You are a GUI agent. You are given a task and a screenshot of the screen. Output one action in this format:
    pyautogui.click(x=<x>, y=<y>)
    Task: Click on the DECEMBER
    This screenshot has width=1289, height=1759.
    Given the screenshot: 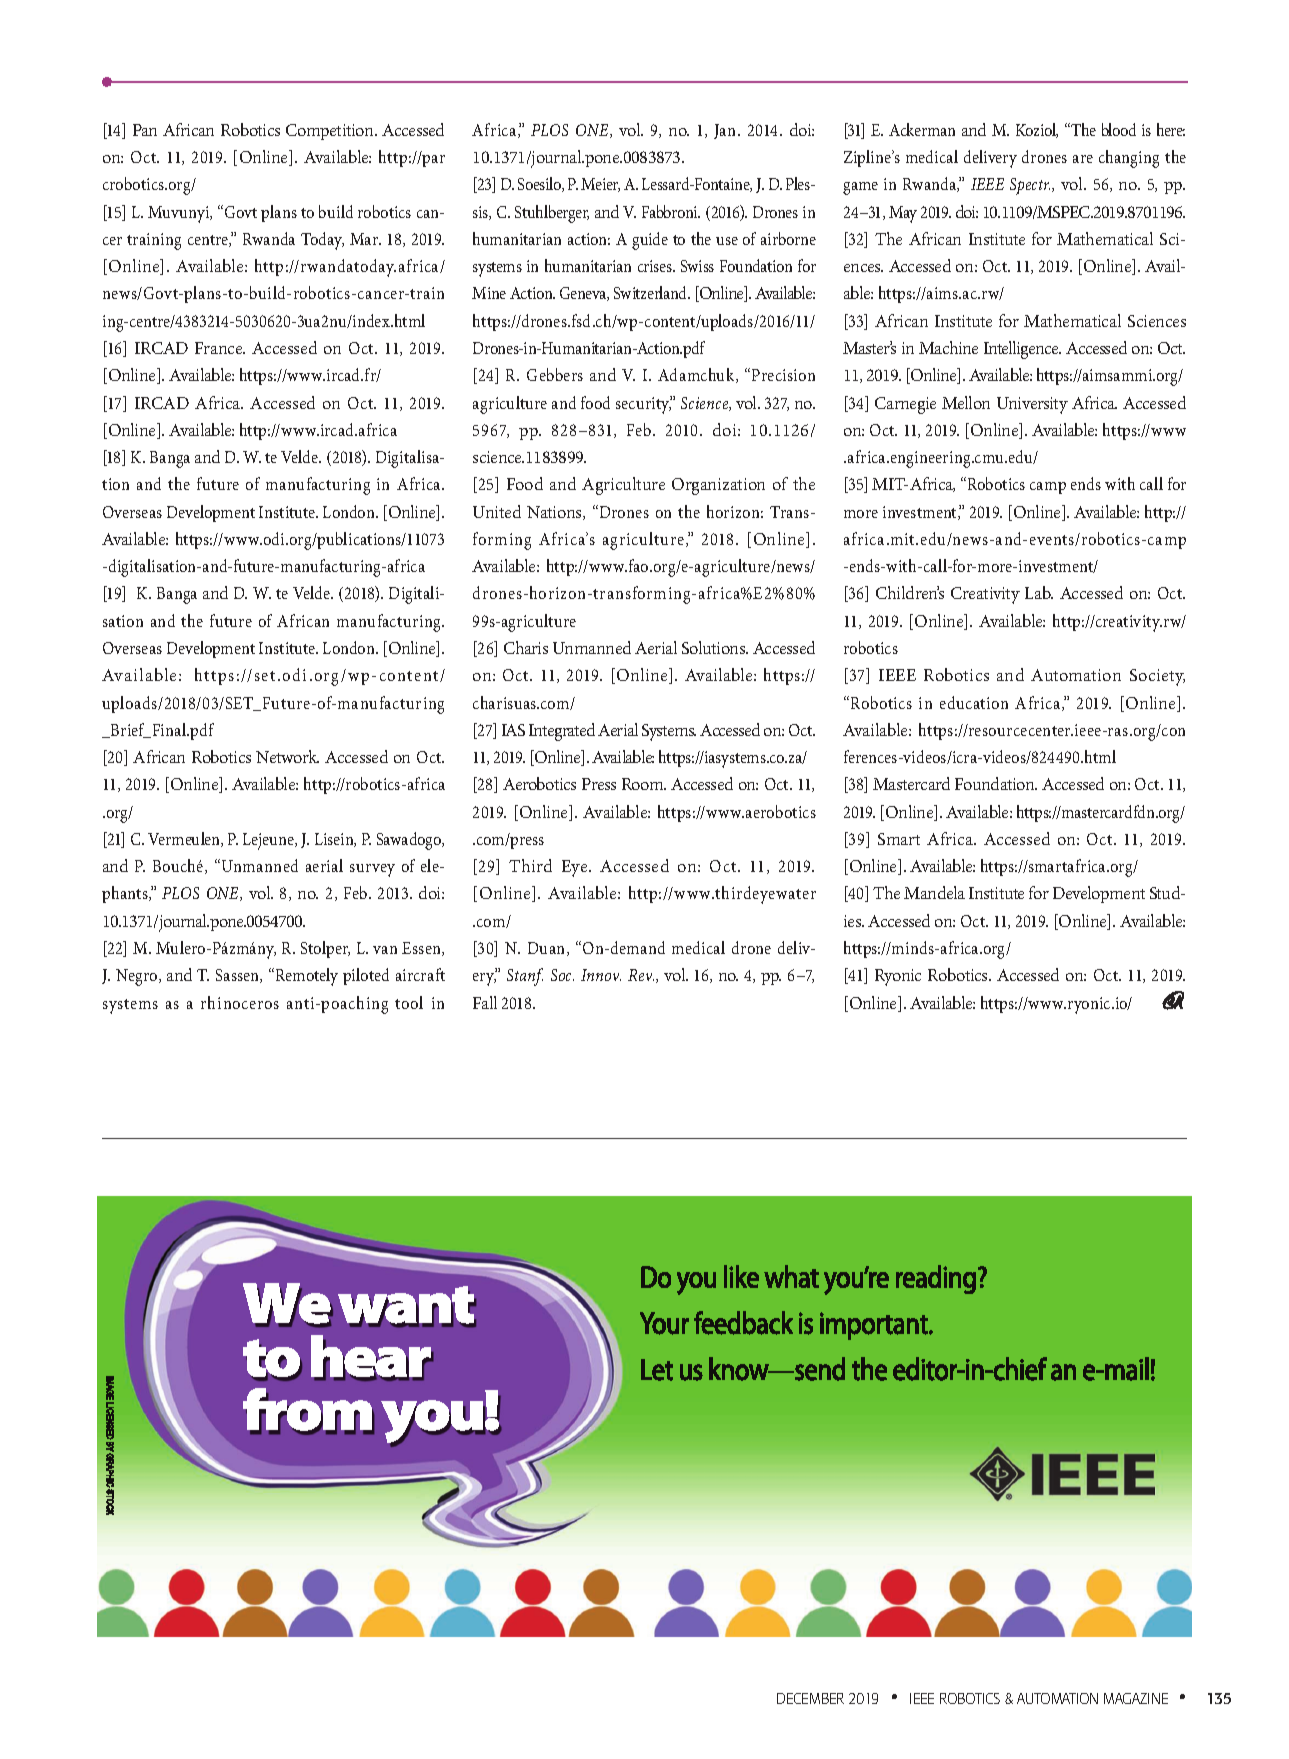 What is the action you would take?
    pyautogui.click(x=810, y=1698)
